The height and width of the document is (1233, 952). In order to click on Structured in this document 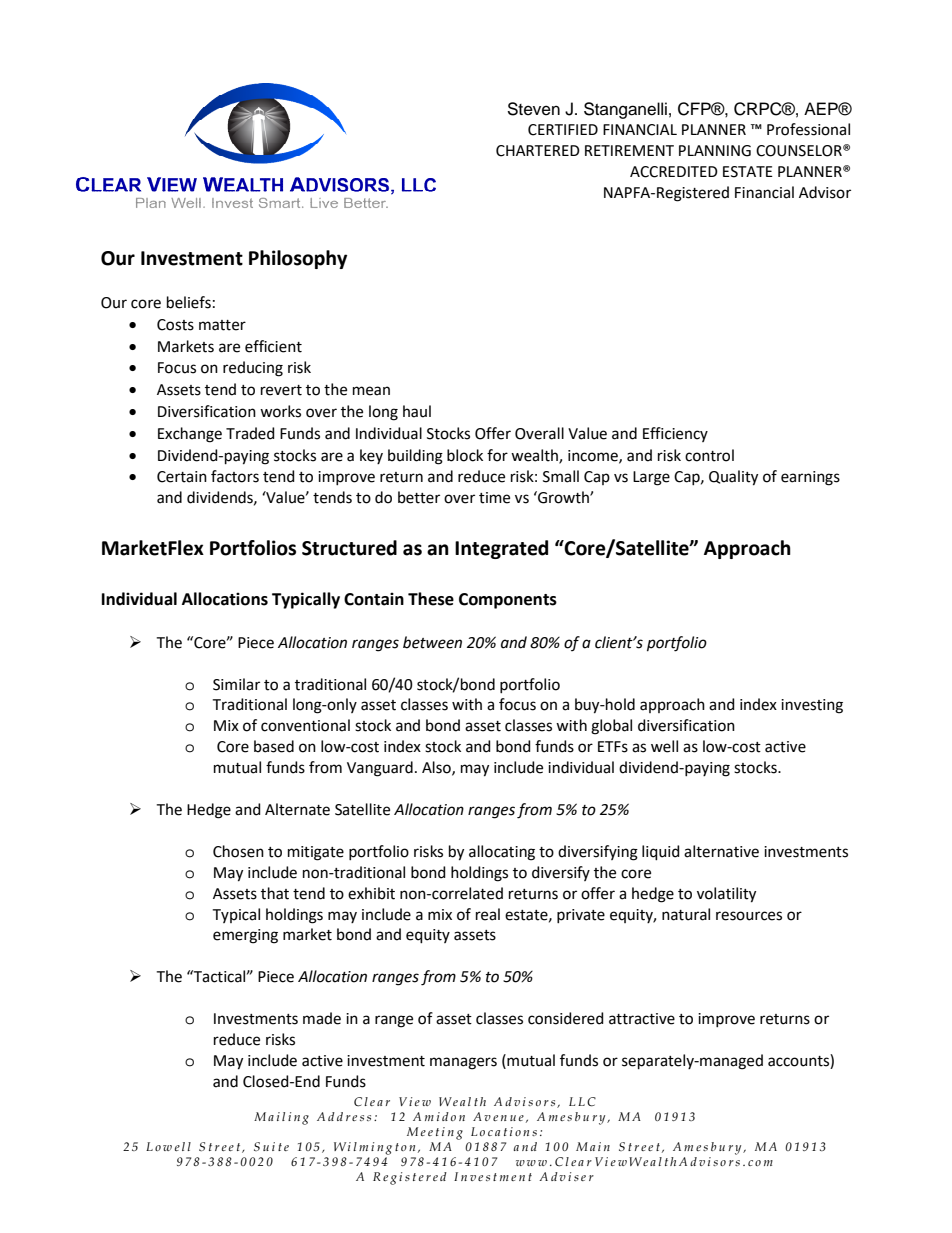, I will do `click(349, 548)`.
